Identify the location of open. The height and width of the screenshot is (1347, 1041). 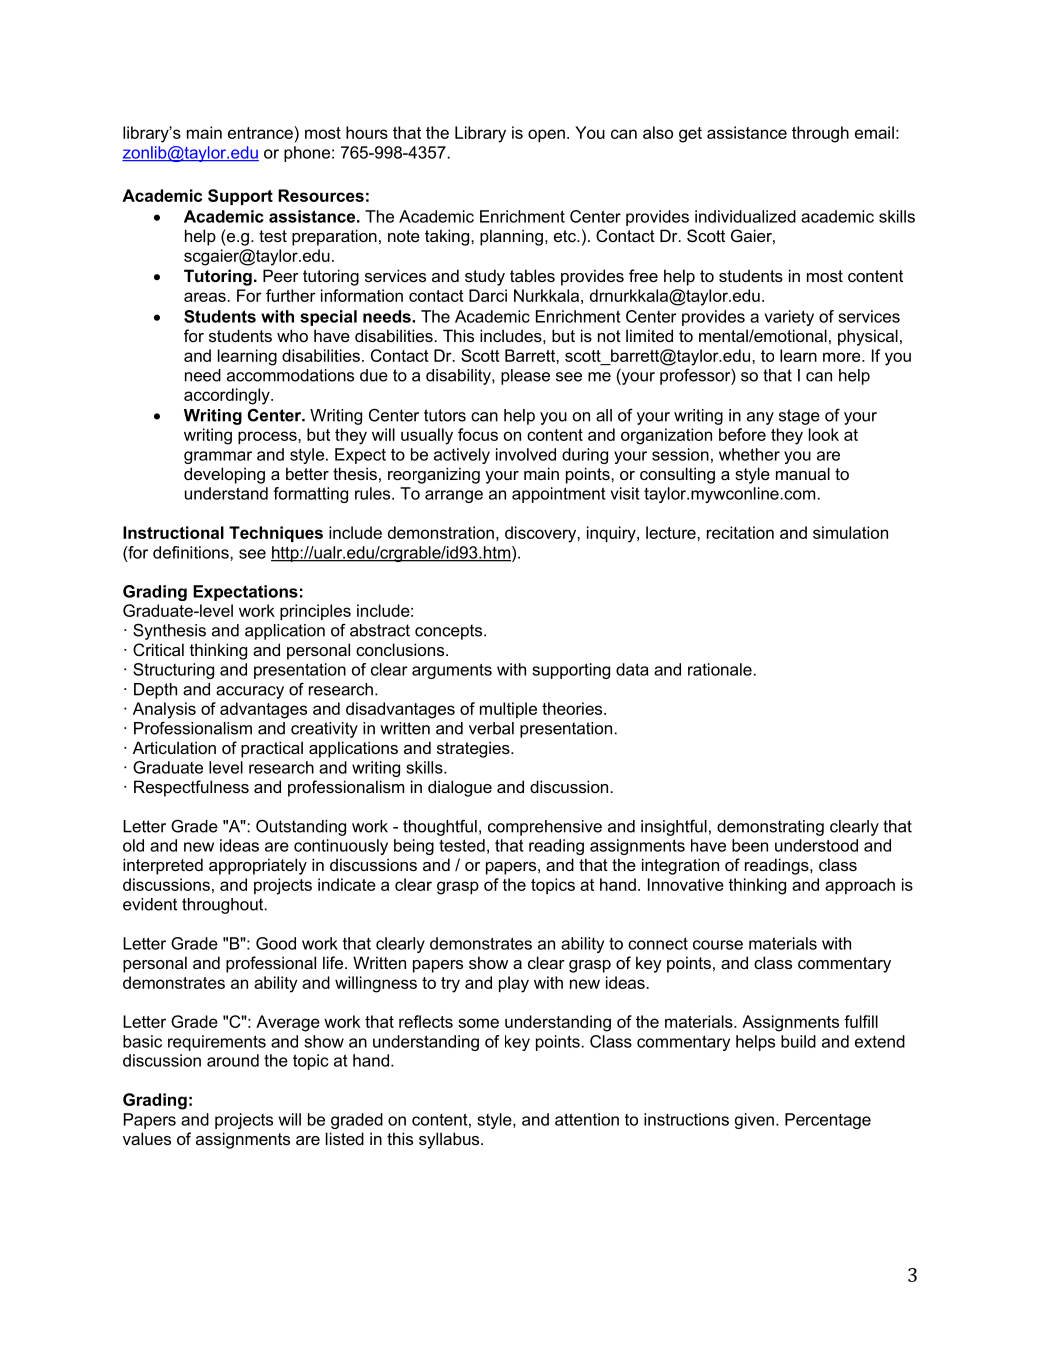
(546, 135).
